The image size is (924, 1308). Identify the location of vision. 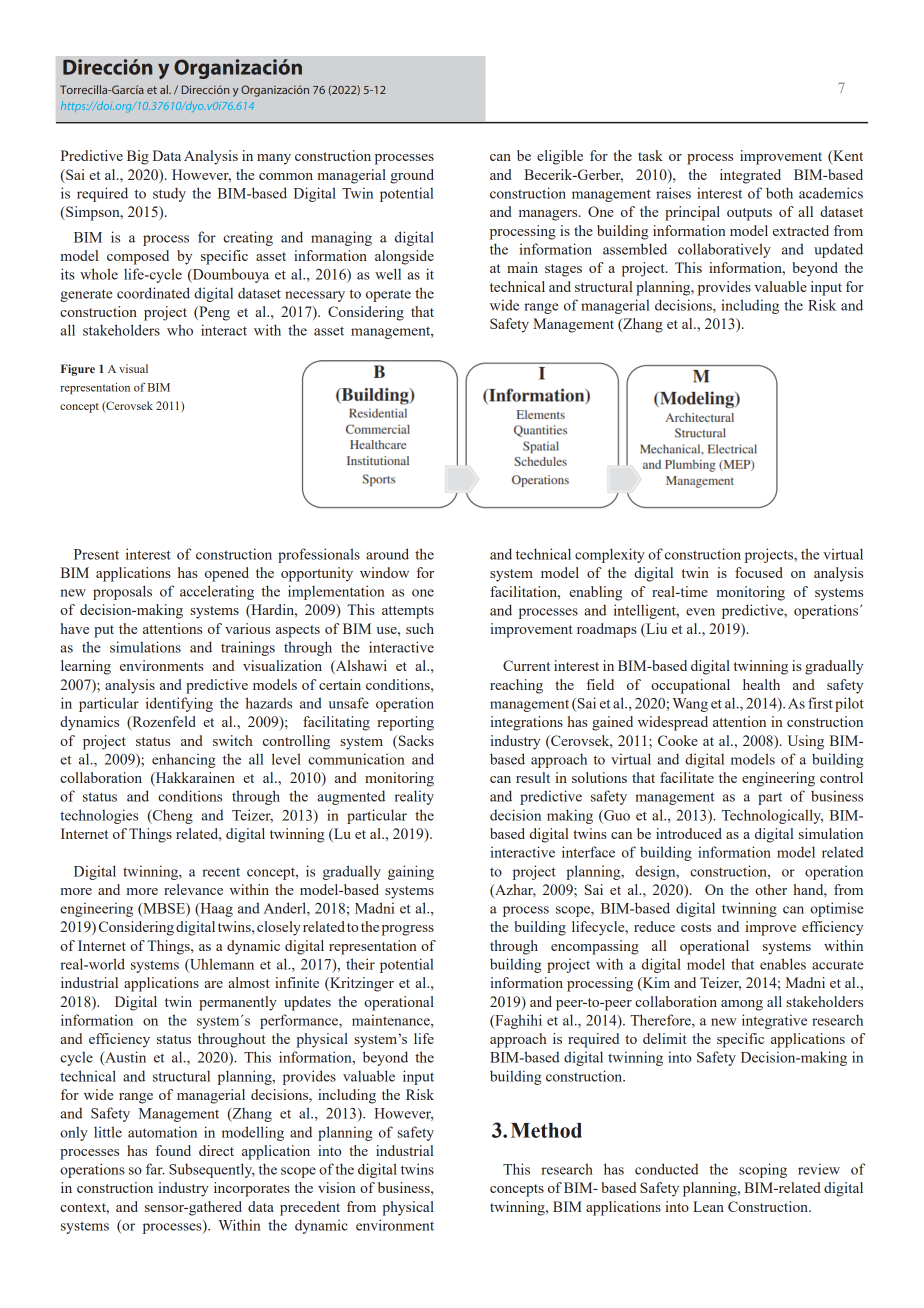
(337, 1187).
